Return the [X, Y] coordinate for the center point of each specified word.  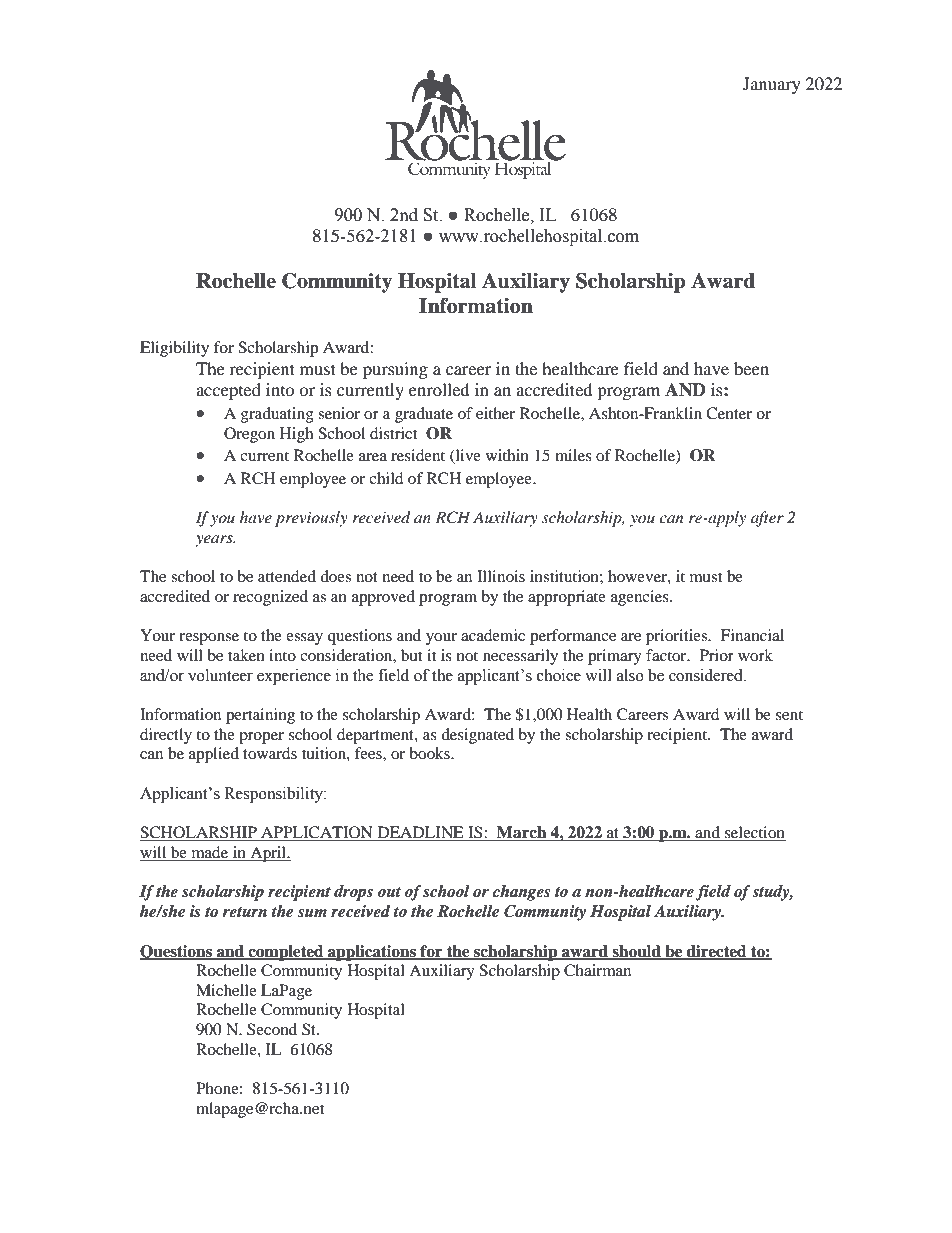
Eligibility [174, 349]
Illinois [501, 576]
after [767, 519]
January [772, 85]
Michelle [226, 990]
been [751, 368]
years [215, 541]
